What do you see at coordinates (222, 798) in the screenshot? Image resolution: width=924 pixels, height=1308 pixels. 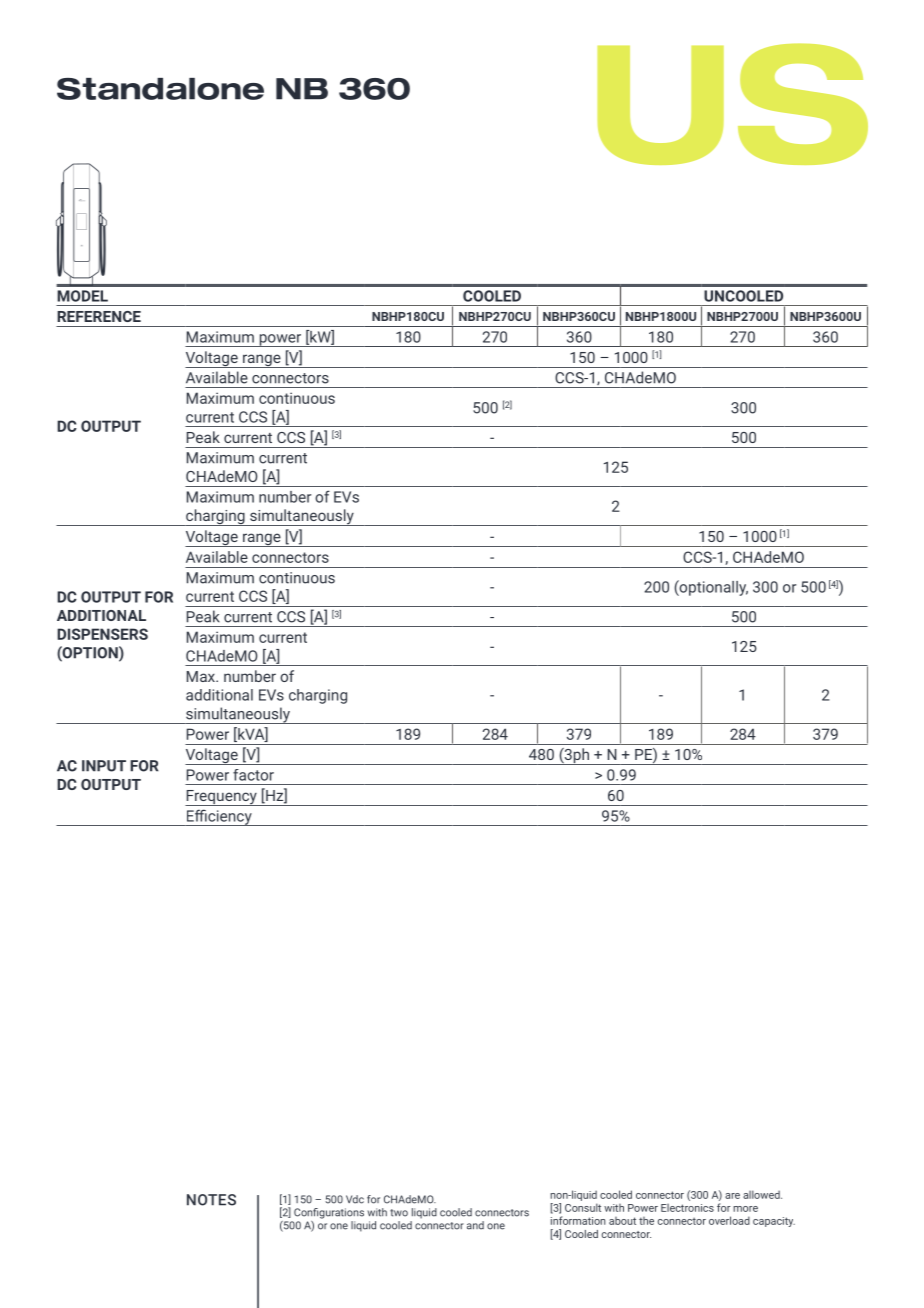 I see `Frequency` at bounding box center [222, 798].
